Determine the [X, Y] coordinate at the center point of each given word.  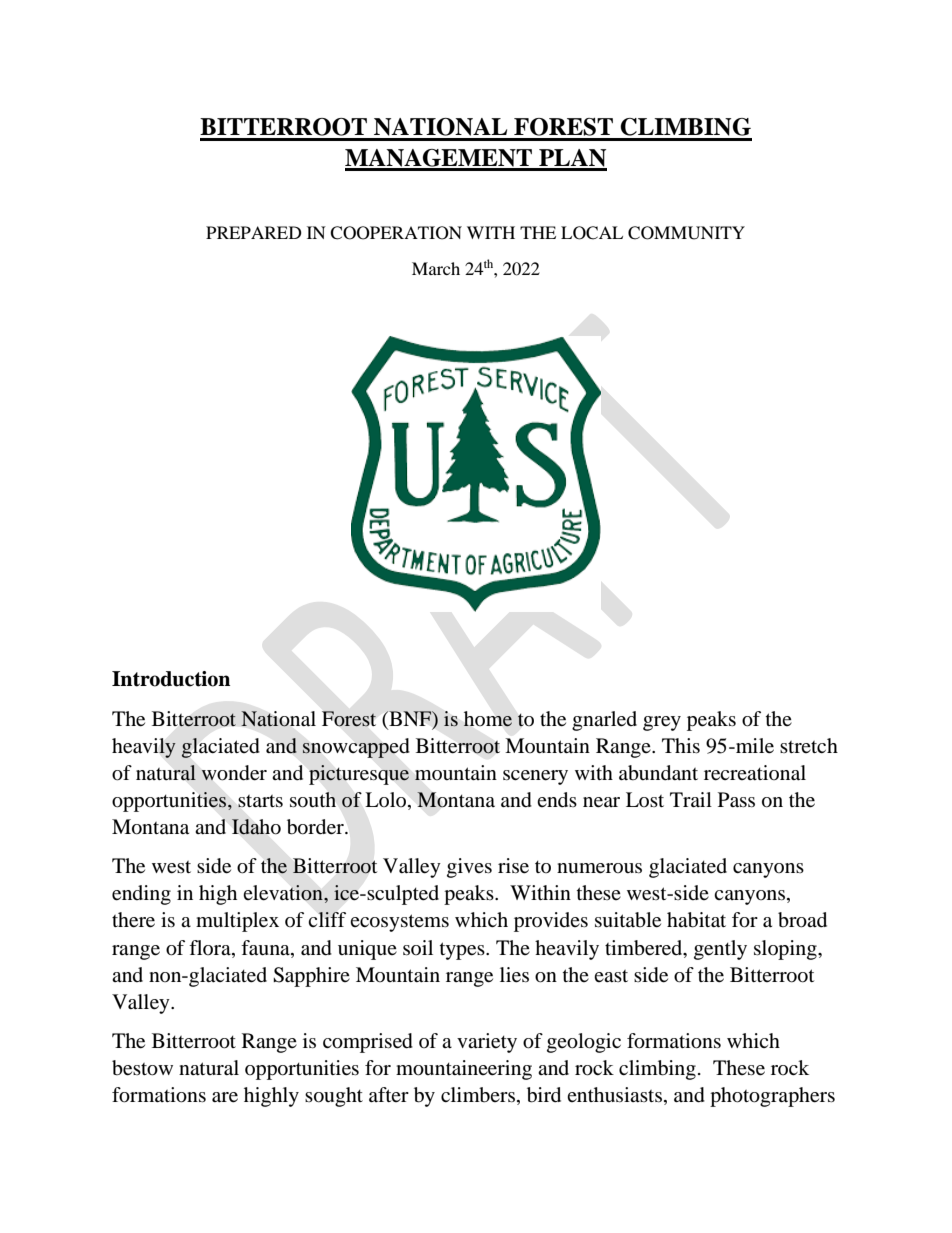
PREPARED [254, 232]
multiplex [237, 922]
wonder [234, 773]
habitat [696, 920]
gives [469, 868]
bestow [142, 1068]
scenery [535, 777]
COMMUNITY [686, 233]
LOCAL [592, 233]
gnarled [604, 721]
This [681, 745]
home [487, 719]
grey [662, 723]
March [436, 268]
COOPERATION [396, 233]
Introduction [171, 679]
